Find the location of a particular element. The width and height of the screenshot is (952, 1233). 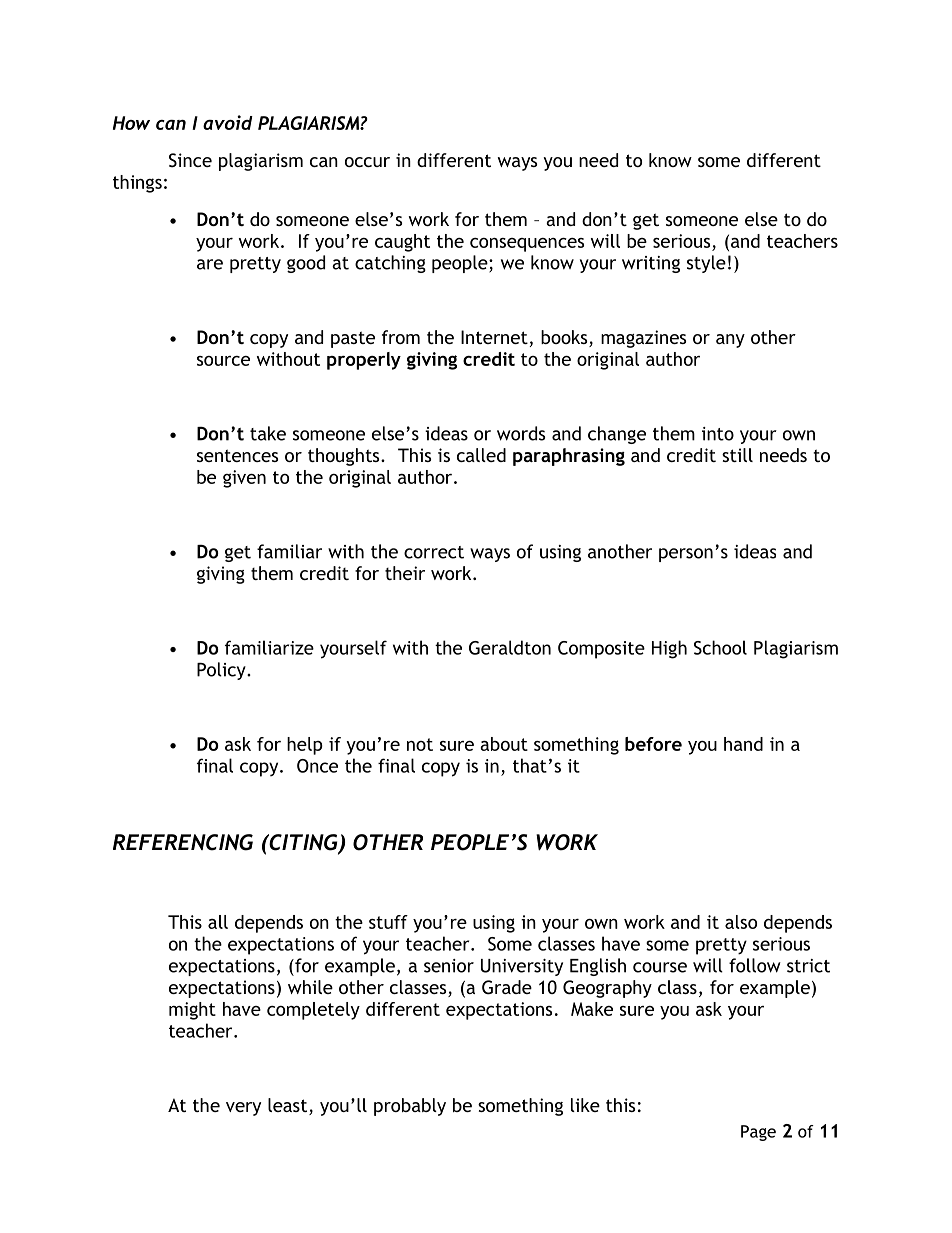

very is located at coordinates (243, 1109).
